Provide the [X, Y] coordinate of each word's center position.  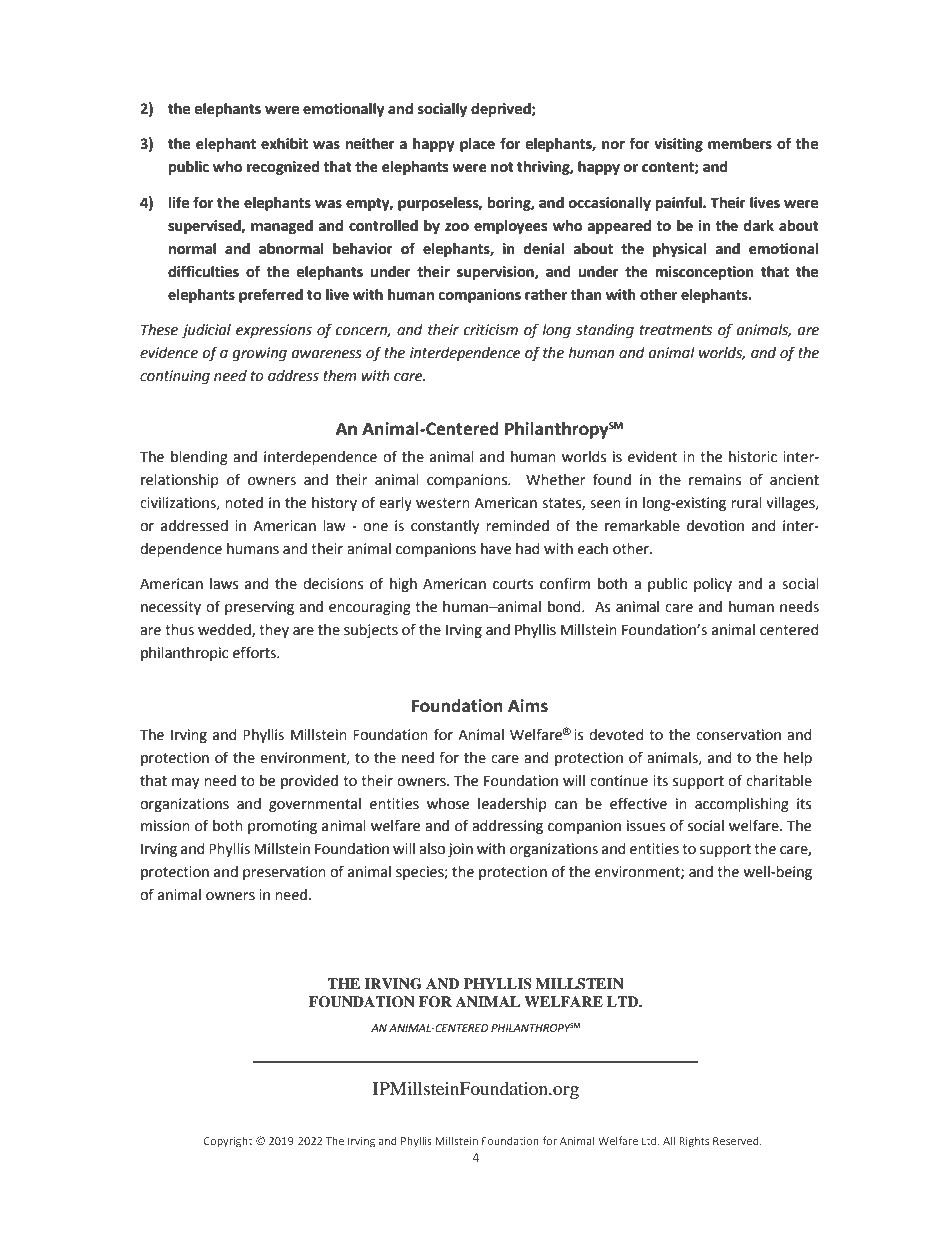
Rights [694, 1142]
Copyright [228, 1142]
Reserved [737, 1141]
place [477, 145]
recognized [283, 168]
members [740, 144]
